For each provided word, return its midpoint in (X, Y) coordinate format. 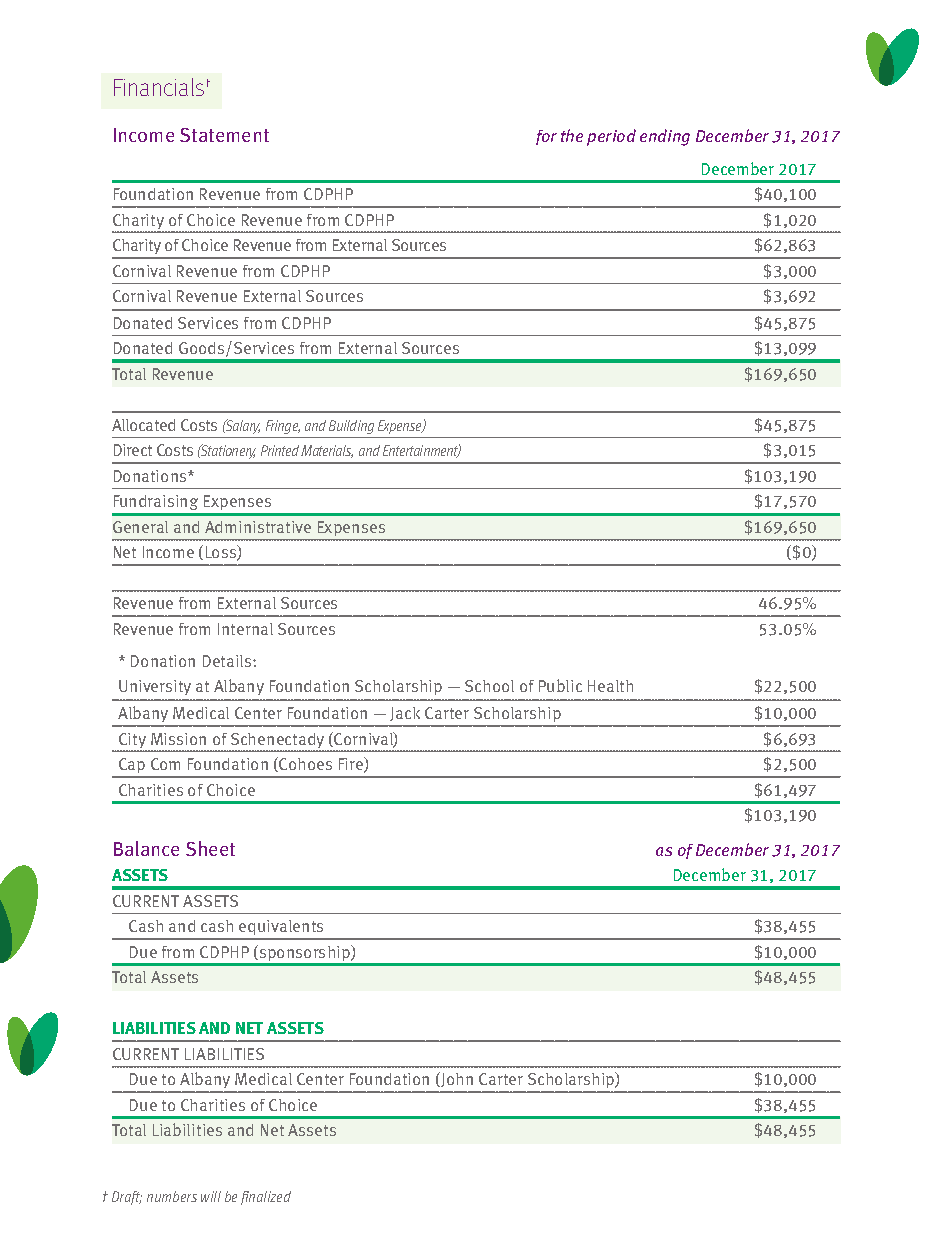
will (211, 1196)
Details (228, 661)
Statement (224, 135)
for (546, 137)
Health (610, 686)
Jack (405, 714)
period (611, 137)
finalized (266, 1198)
